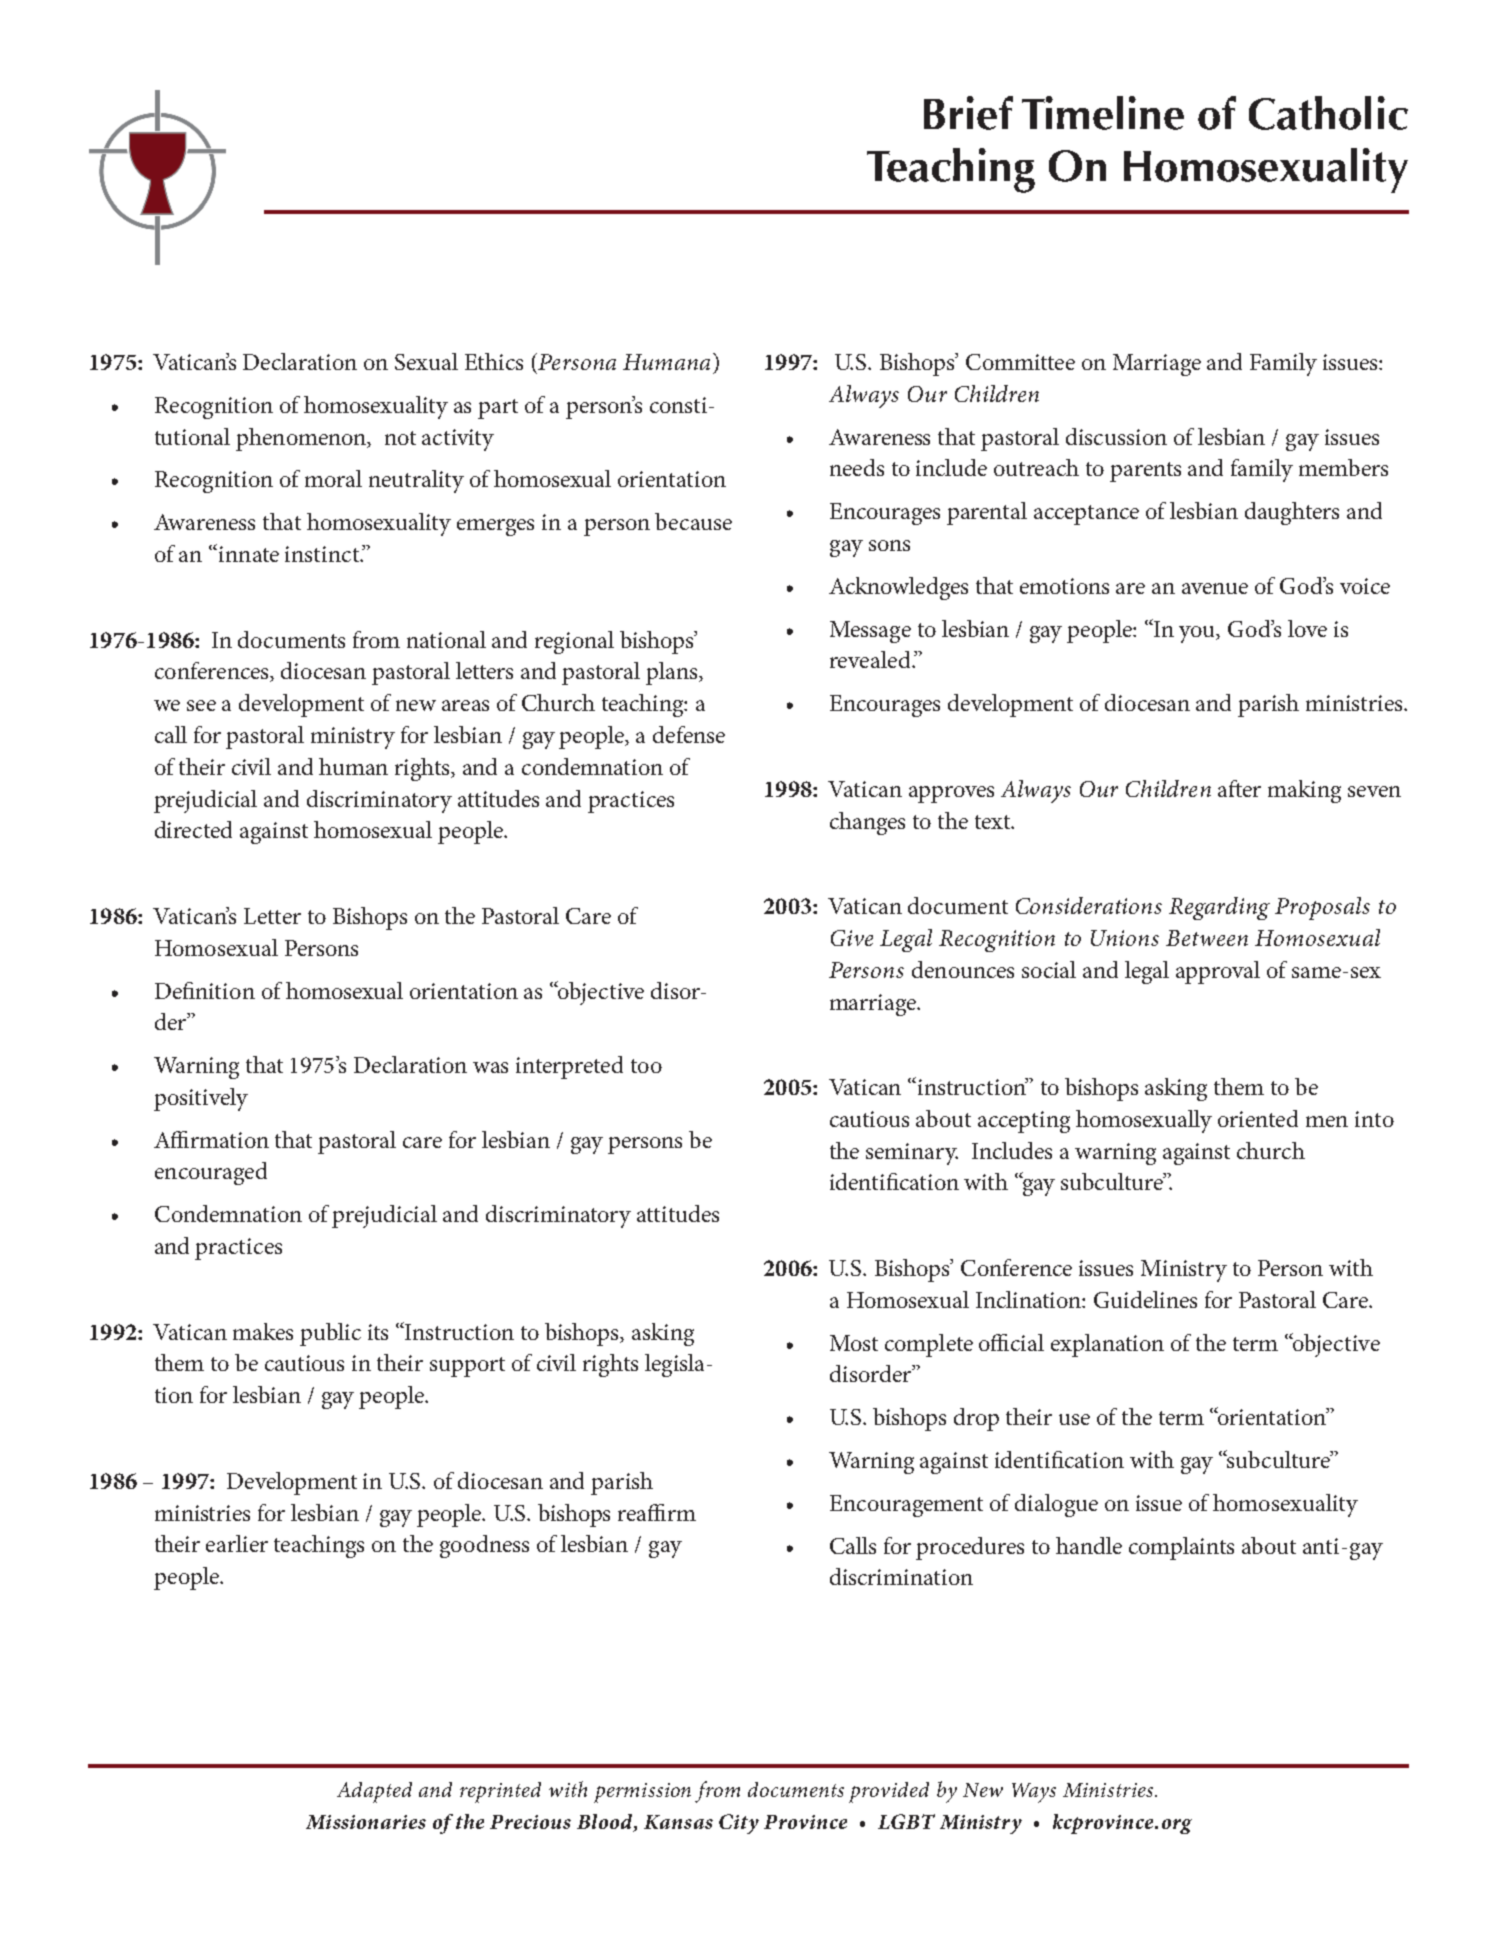 This document has width=1497, height=1937. What do you see at coordinates (494, 361) in the document?
I see `Ethics` at bounding box center [494, 361].
